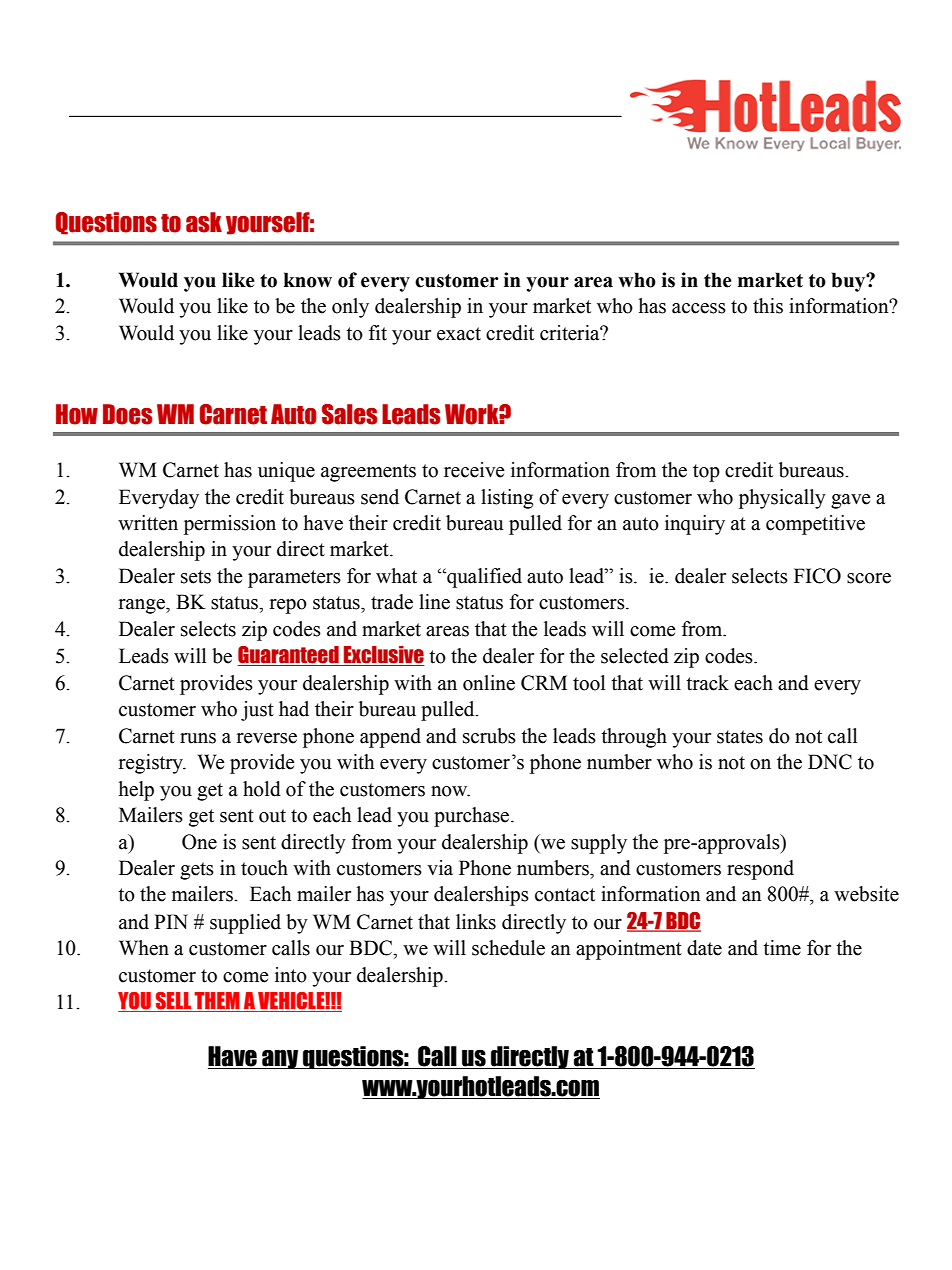 This screenshot has height=1270, width=952. Describe the element at coordinates (204, 222) in the screenshot. I see `ask` at that location.
